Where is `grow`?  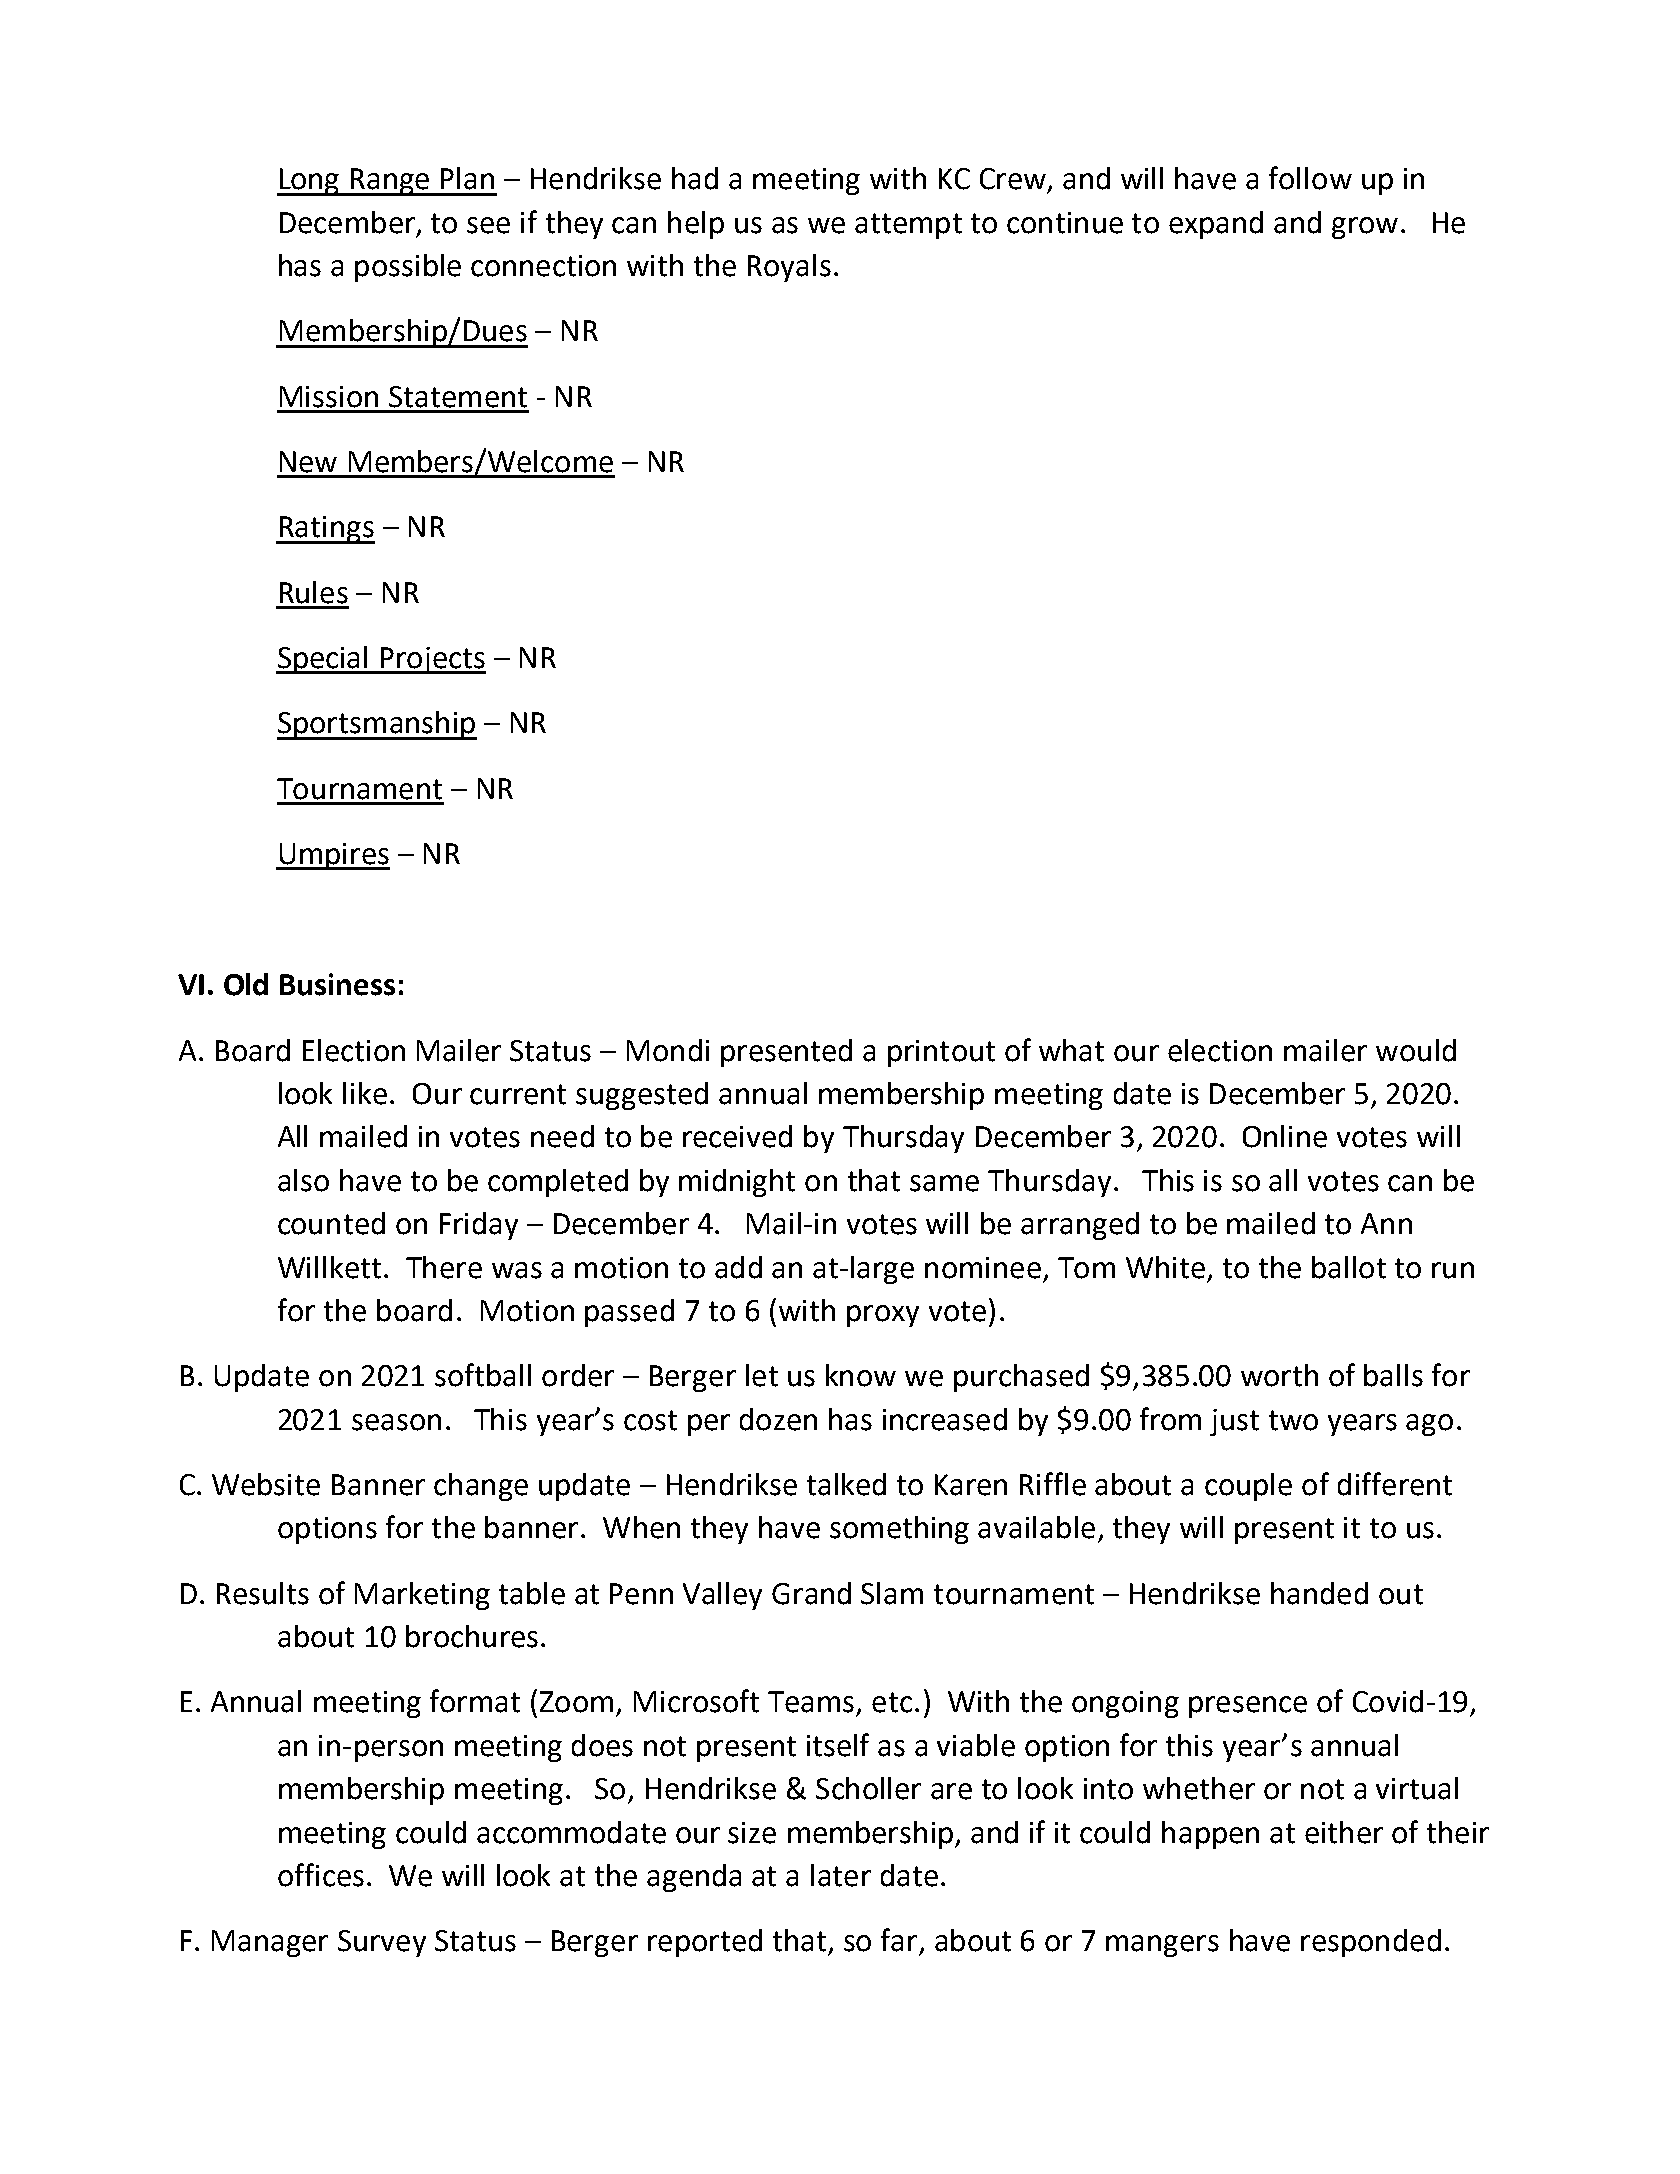
grow is located at coordinates (1365, 228).
